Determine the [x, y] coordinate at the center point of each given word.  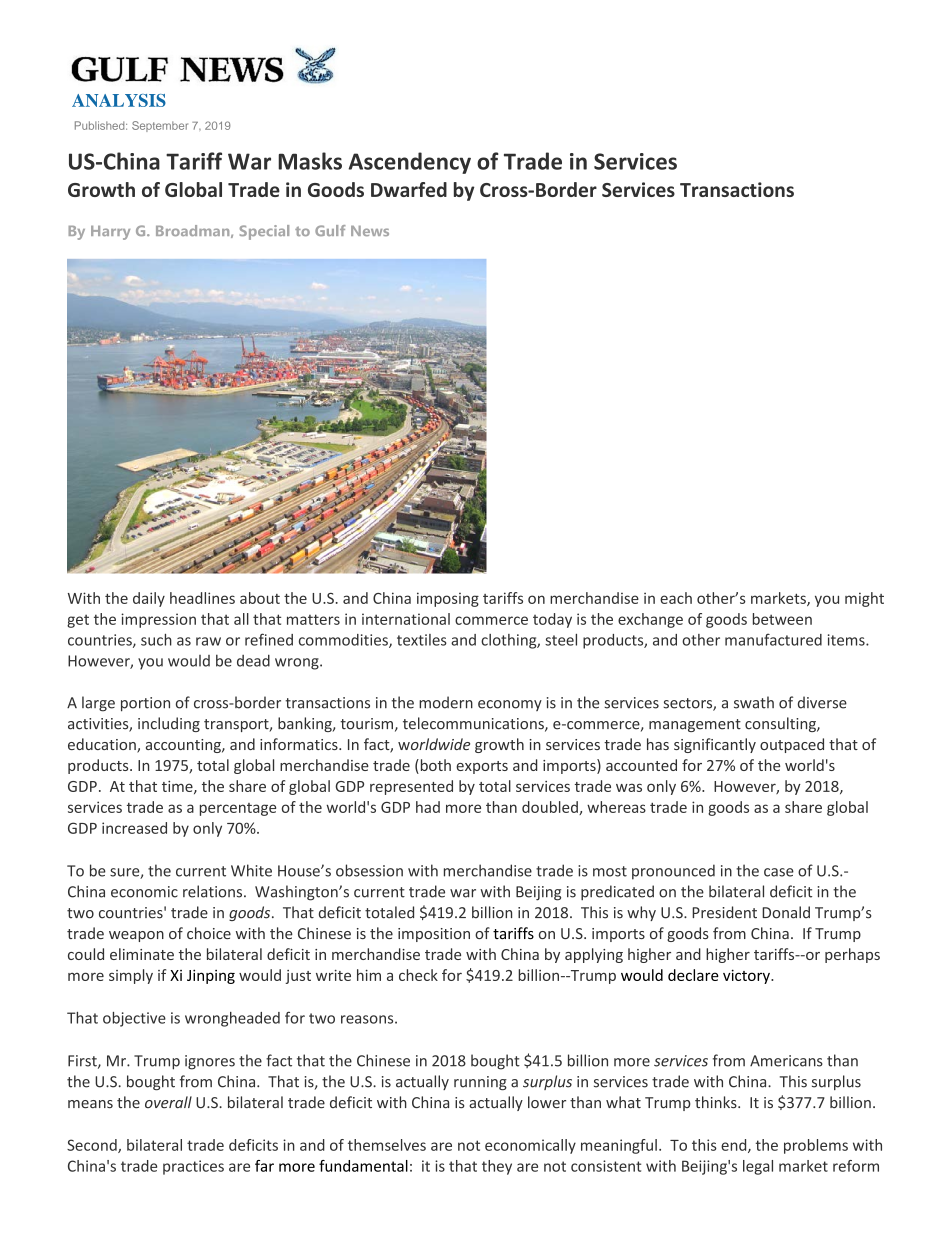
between [782, 619]
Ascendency [410, 163]
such [156, 640]
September [160, 126]
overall [168, 1102]
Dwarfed [409, 189]
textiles [422, 640]
